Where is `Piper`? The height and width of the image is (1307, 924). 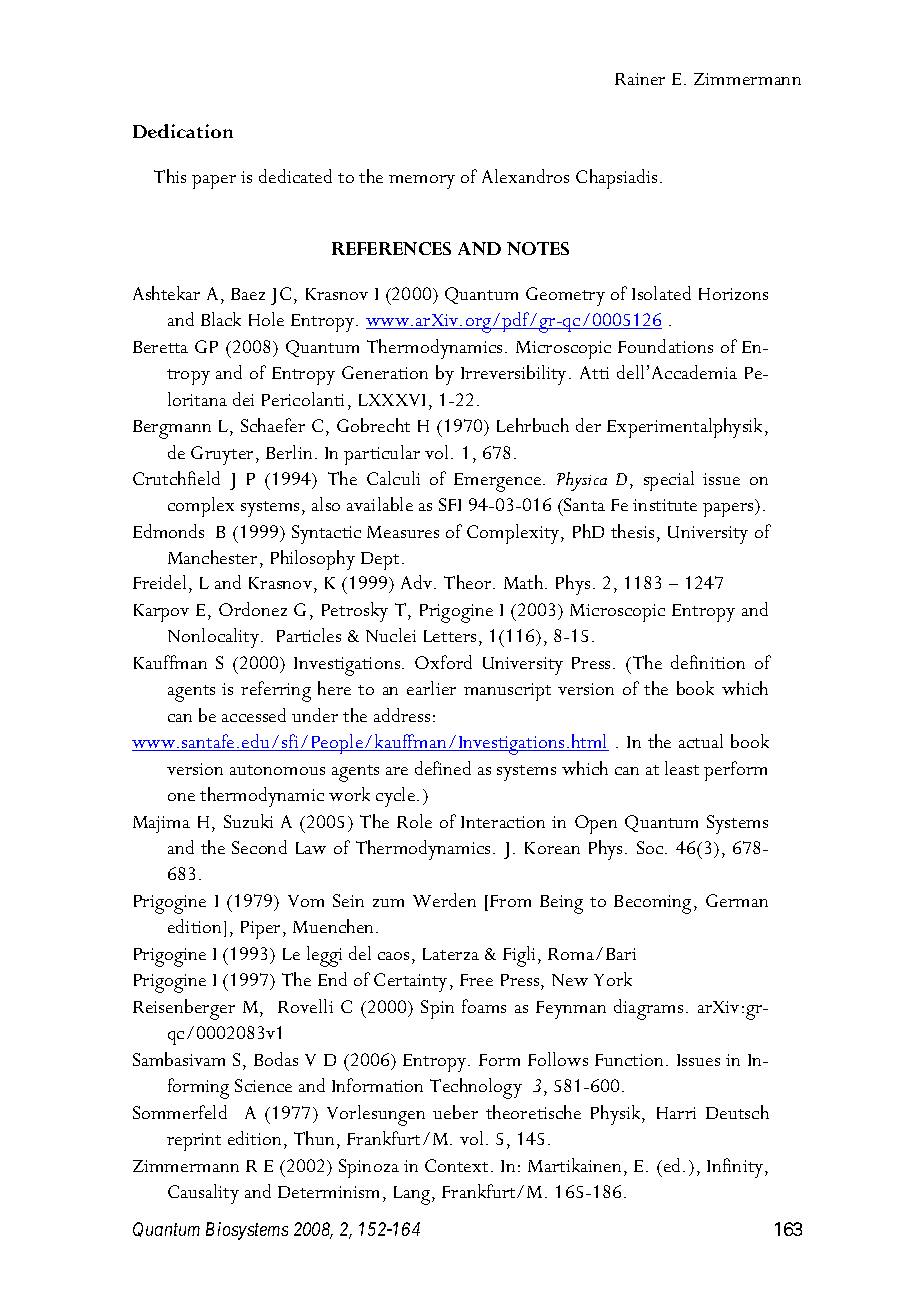 Piper is located at coordinates (262, 930).
